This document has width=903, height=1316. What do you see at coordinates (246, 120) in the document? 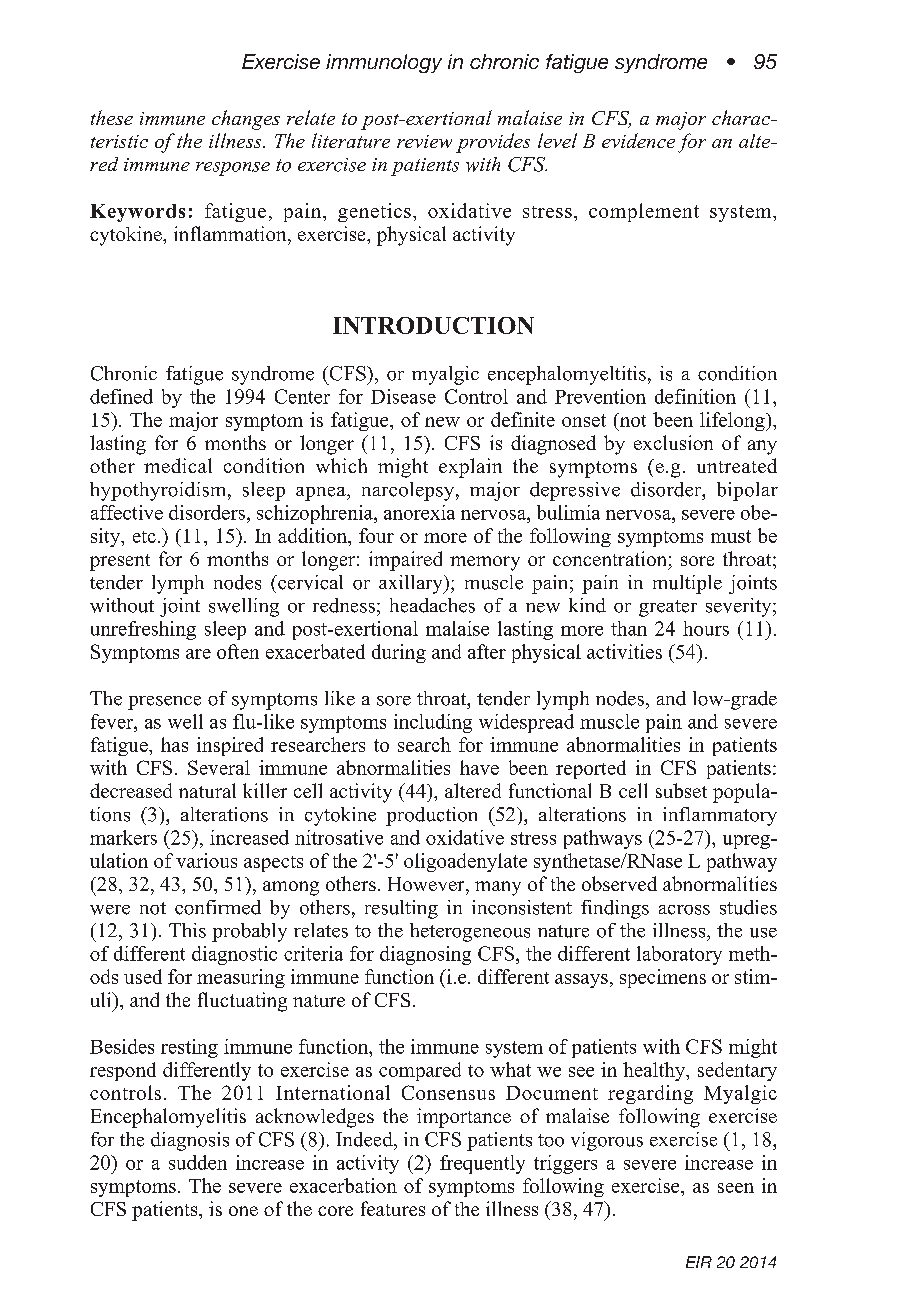
I see `changes` at bounding box center [246, 120].
